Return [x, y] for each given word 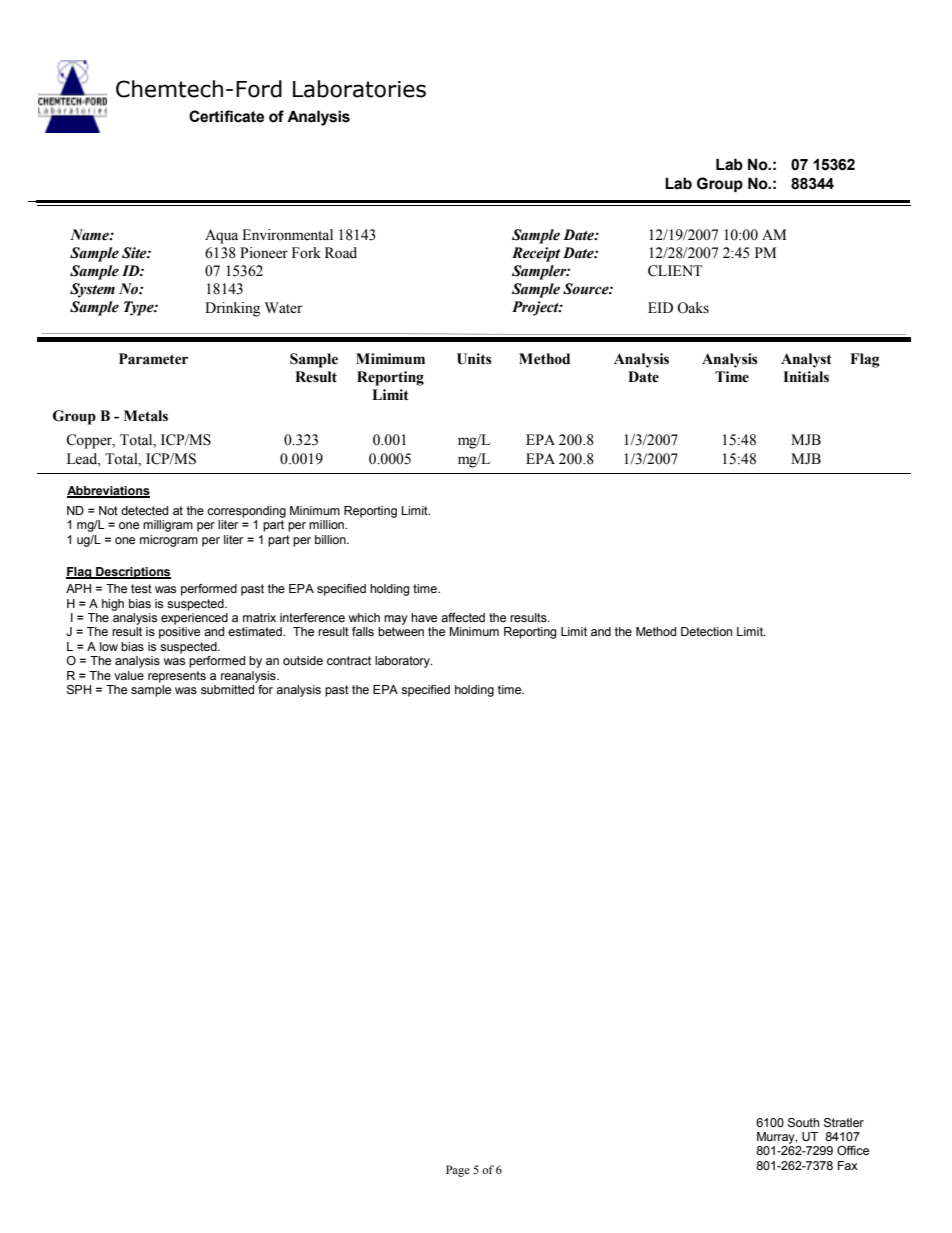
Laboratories [359, 89]
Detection [706, 631]
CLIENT [675, 271]
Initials [806, 377]
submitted [227, 689]
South [803, 1123]
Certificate [226, 116]
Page [458, 1171]
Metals [146, 416]
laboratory [403, 662]
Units [474, 359]
